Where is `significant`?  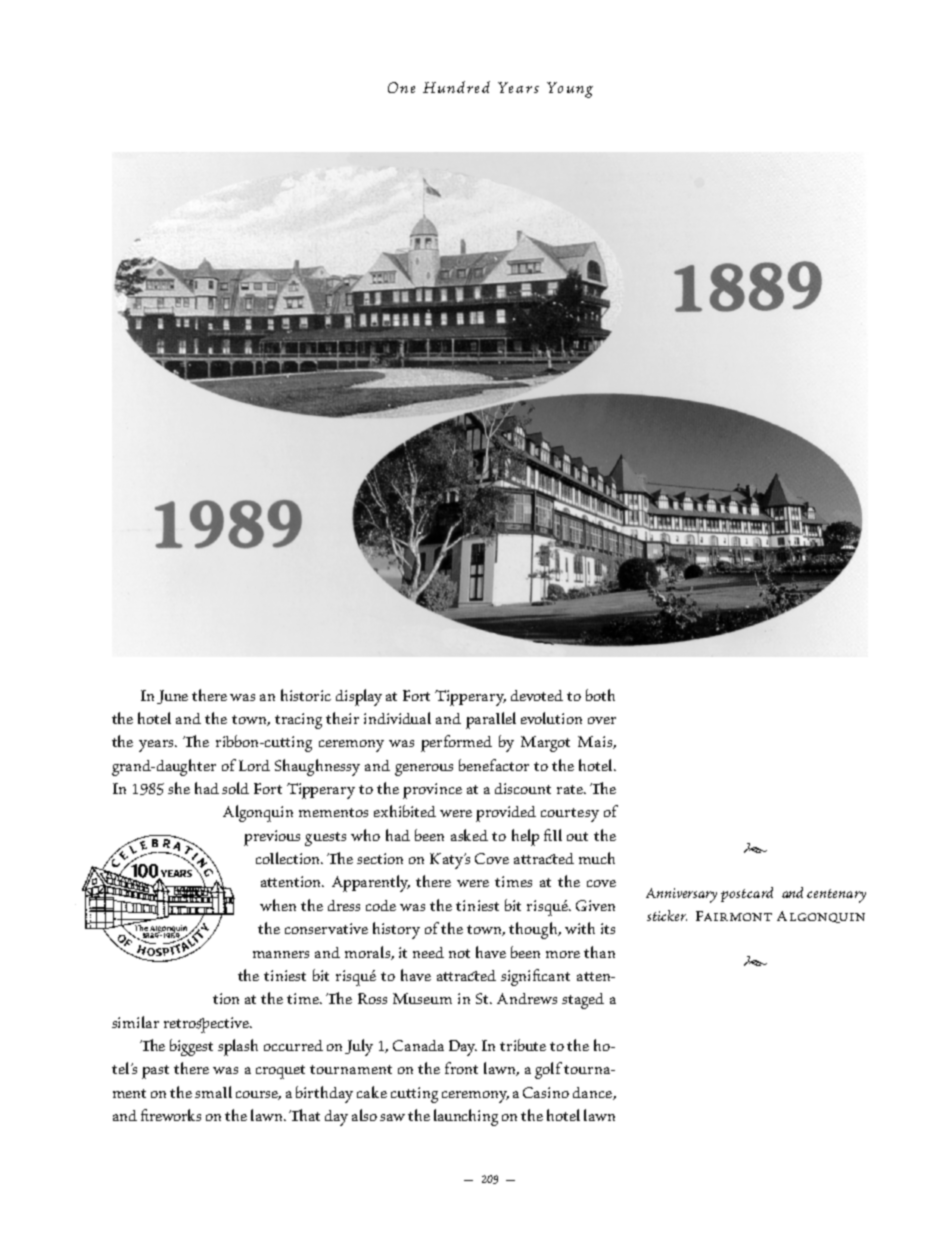
significant is located at coordinates (535, 977).
